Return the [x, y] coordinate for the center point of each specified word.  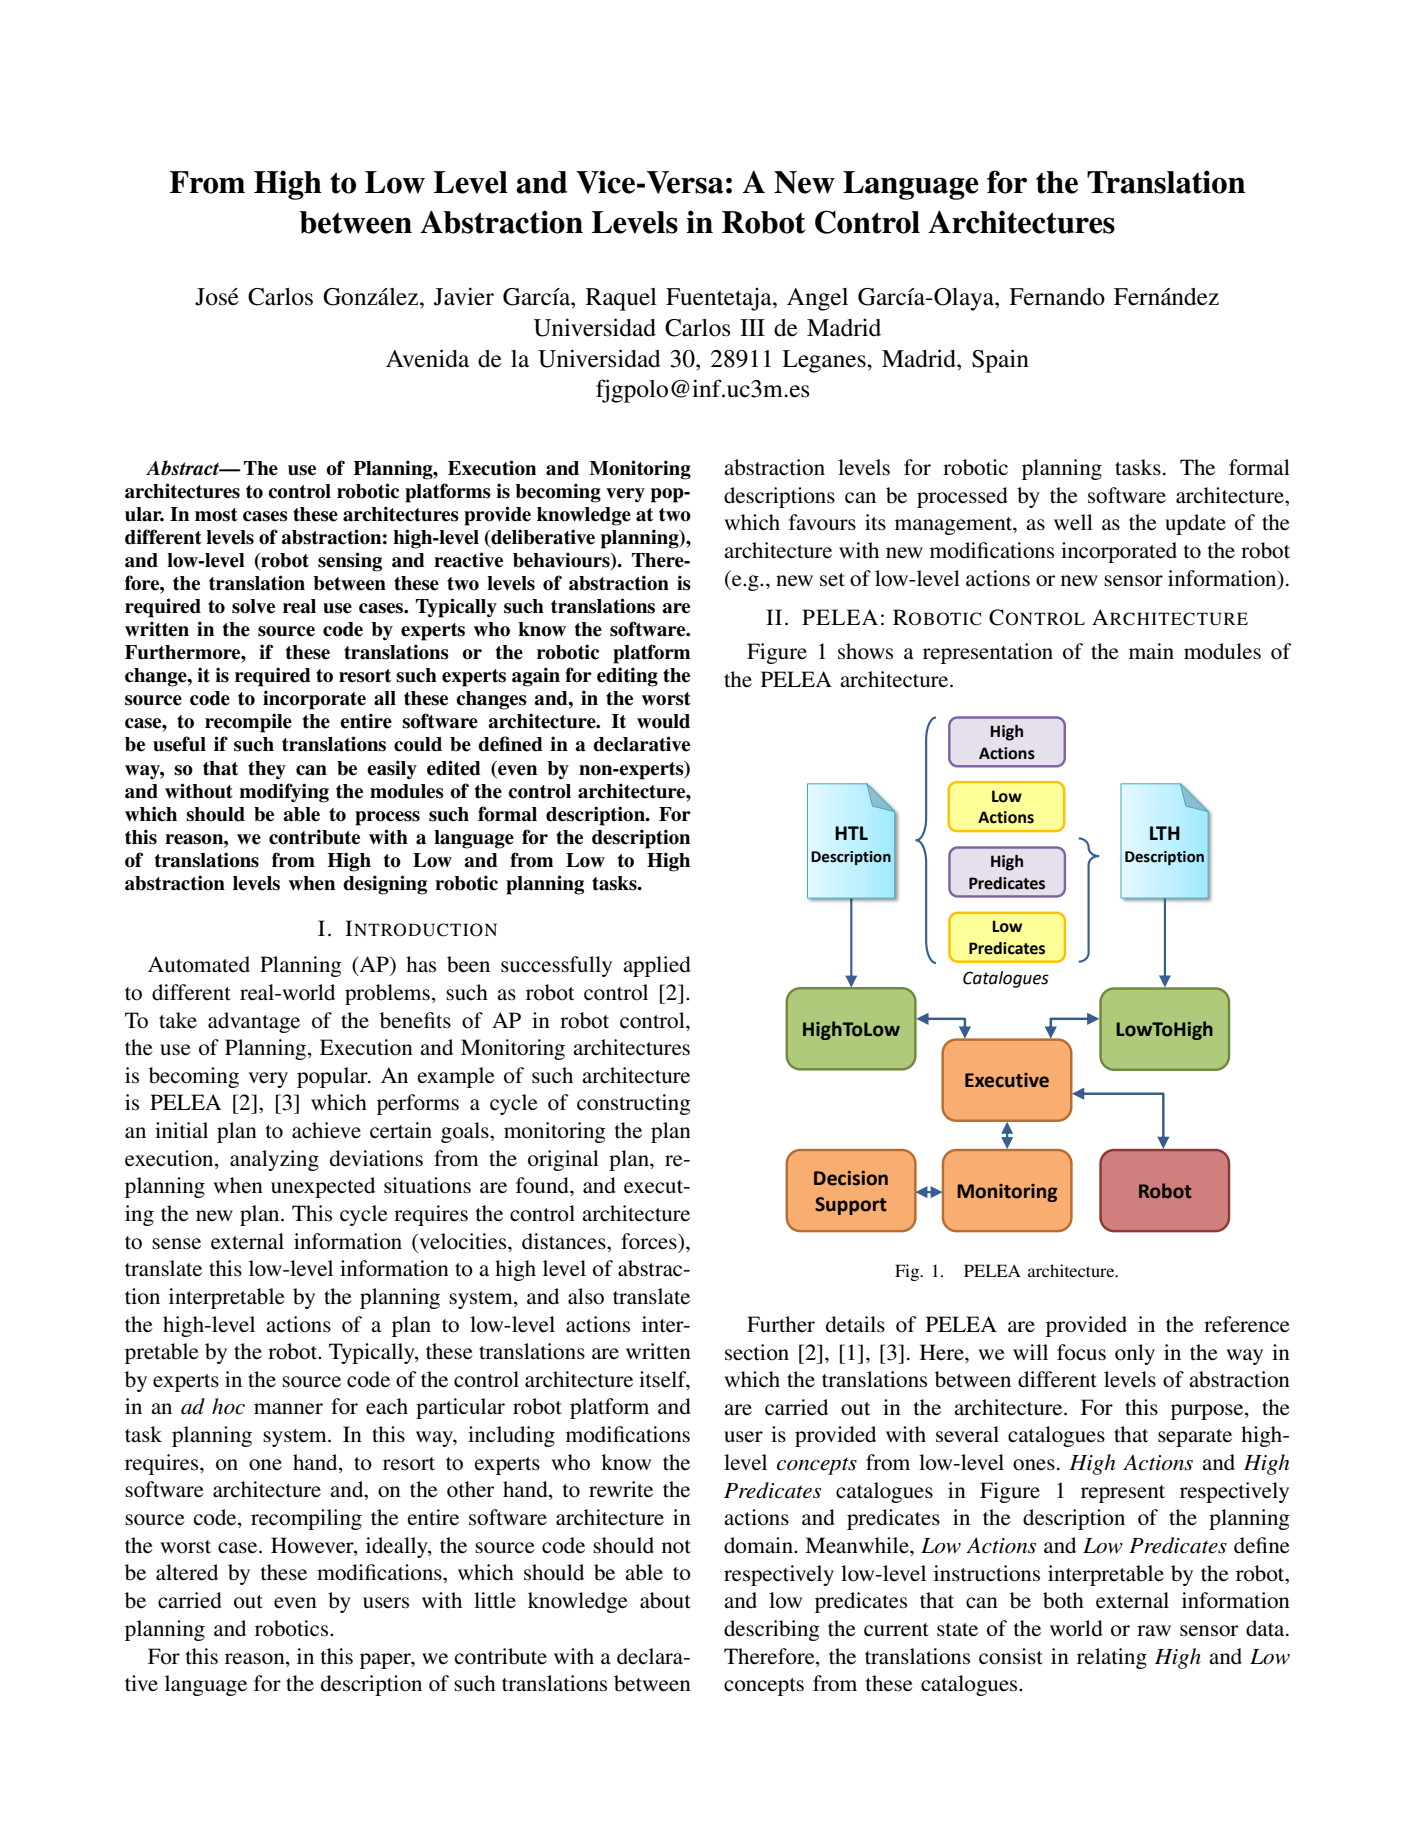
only [1135, 1354]
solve [253, 606]
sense [176, 1244]
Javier [464, 296]
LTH [1165, 833]
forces [650, 1241]
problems [387, 994]
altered [187, 1572]
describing [772, 1630]
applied [657, 966]
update [1195, 524]
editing [627, 677]
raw [1154, 1630]
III [752, 327]
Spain [1000, 361]
